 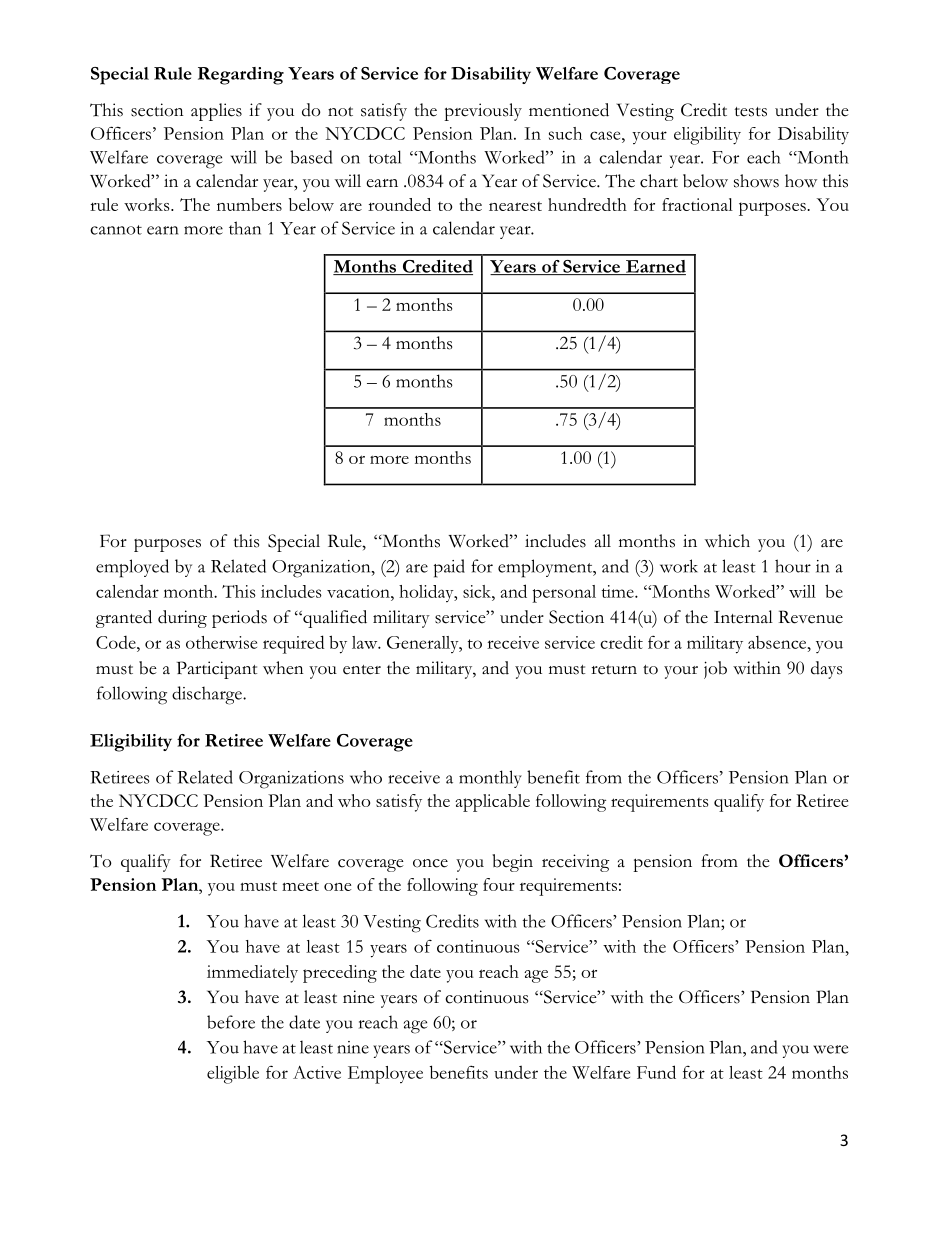 What do you see at coordinates (449, 568) in the screenshot?
I see `paid` at bounding box center [449, 568].
